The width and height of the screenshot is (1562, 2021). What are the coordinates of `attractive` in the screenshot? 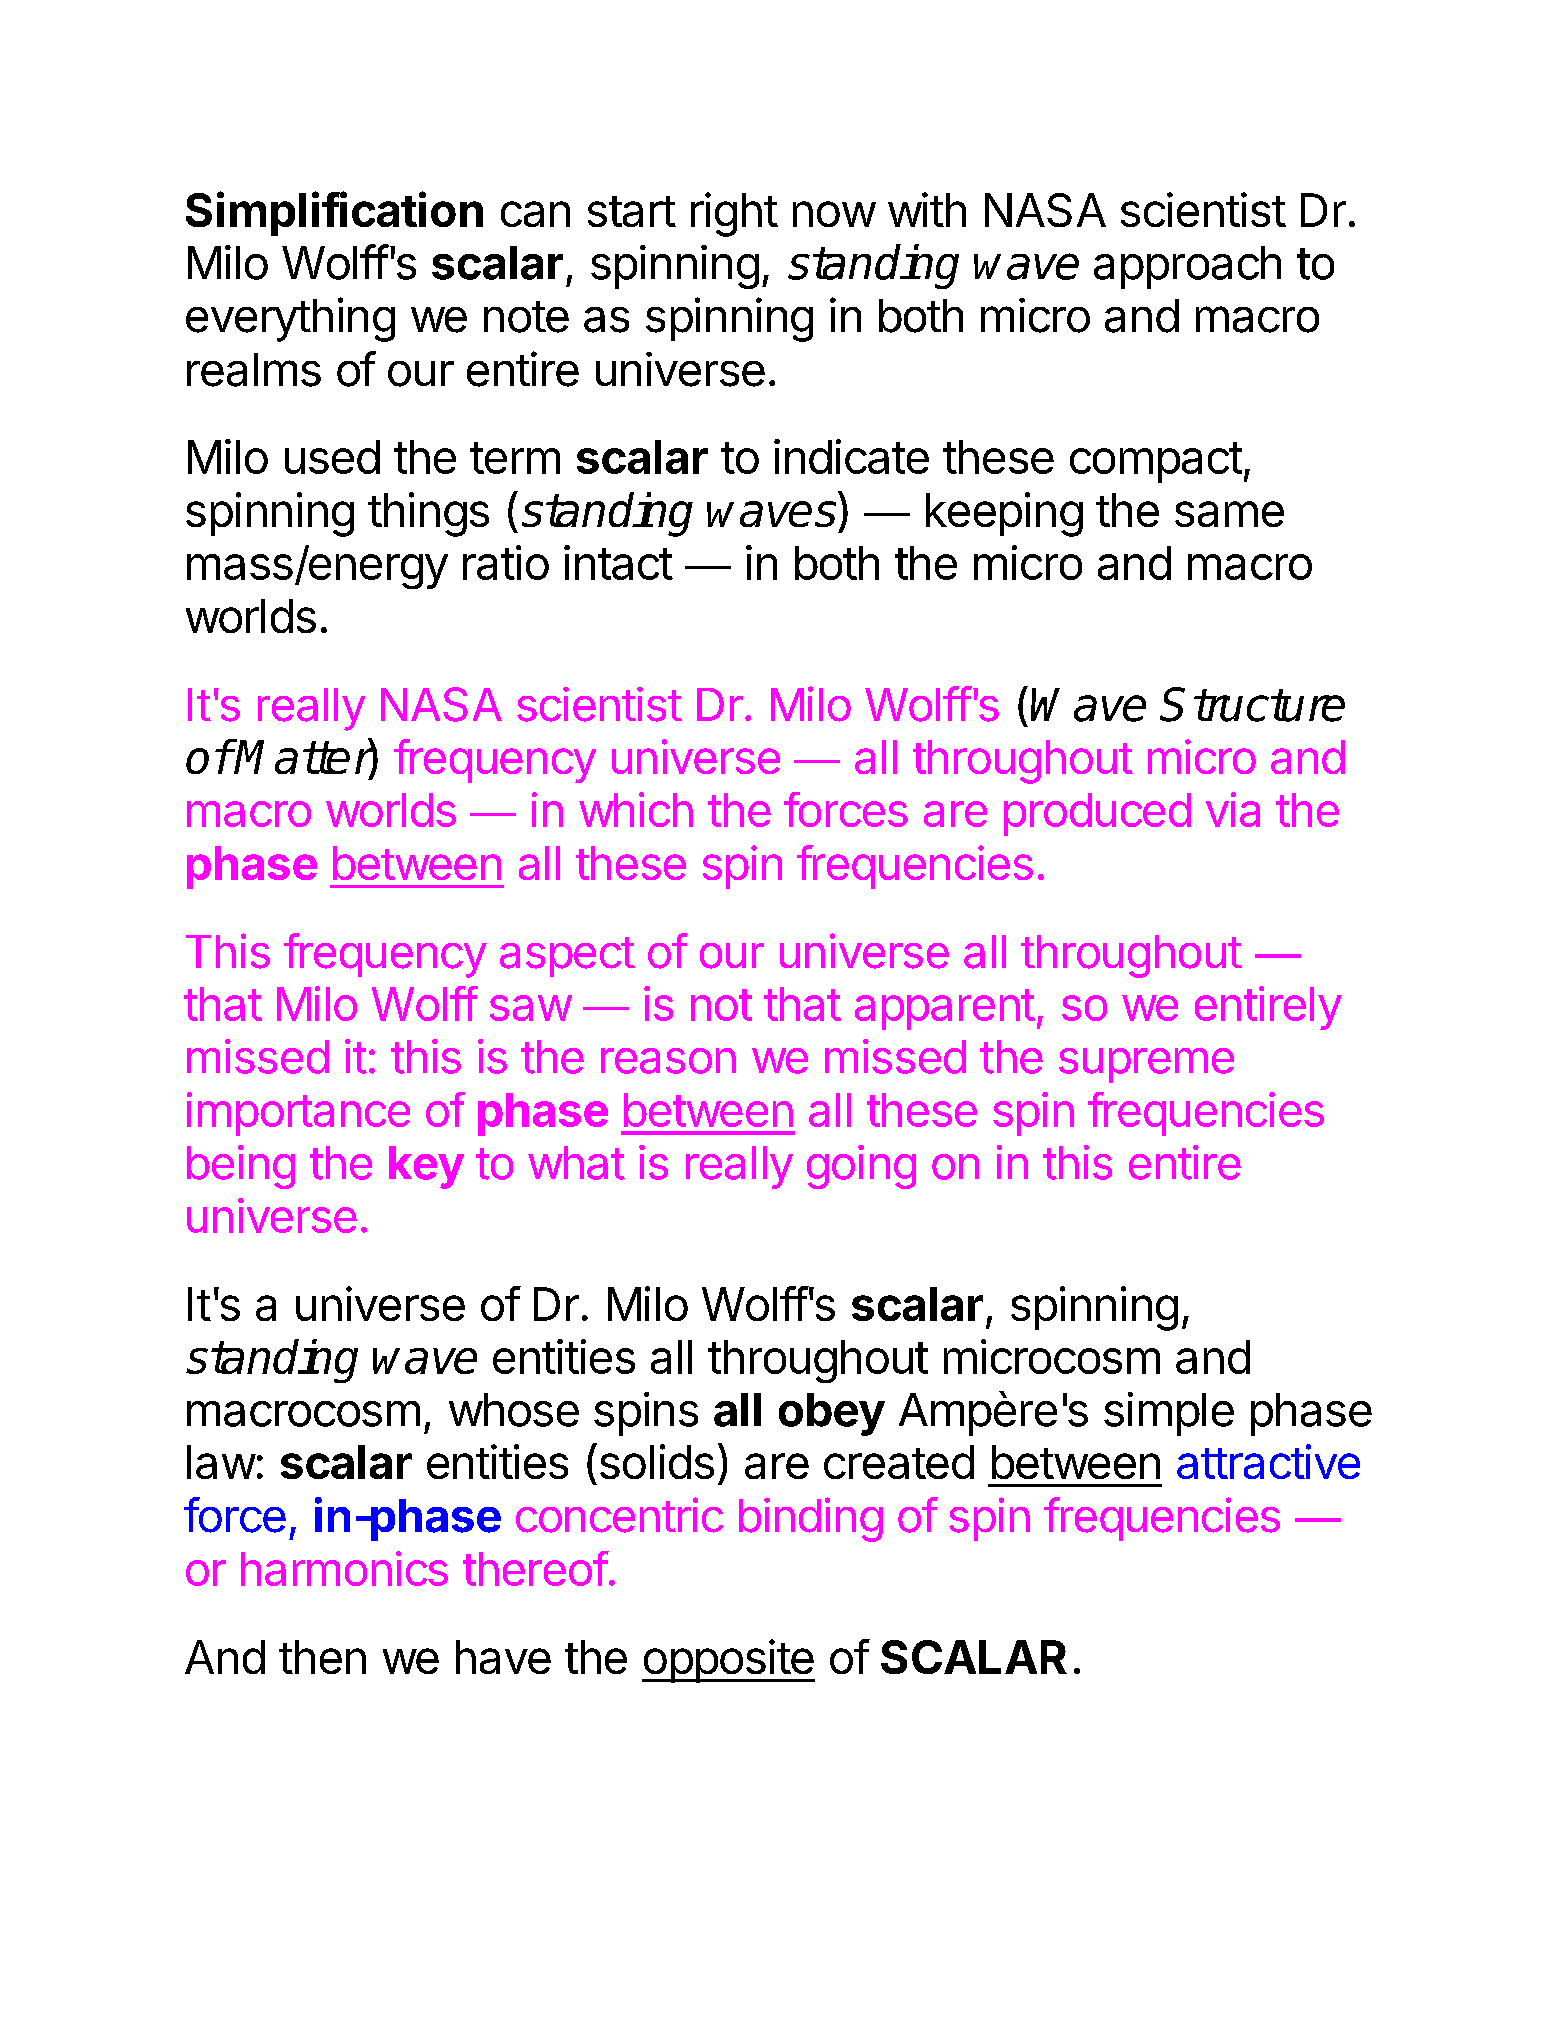 It's located at (1268, 1461).
